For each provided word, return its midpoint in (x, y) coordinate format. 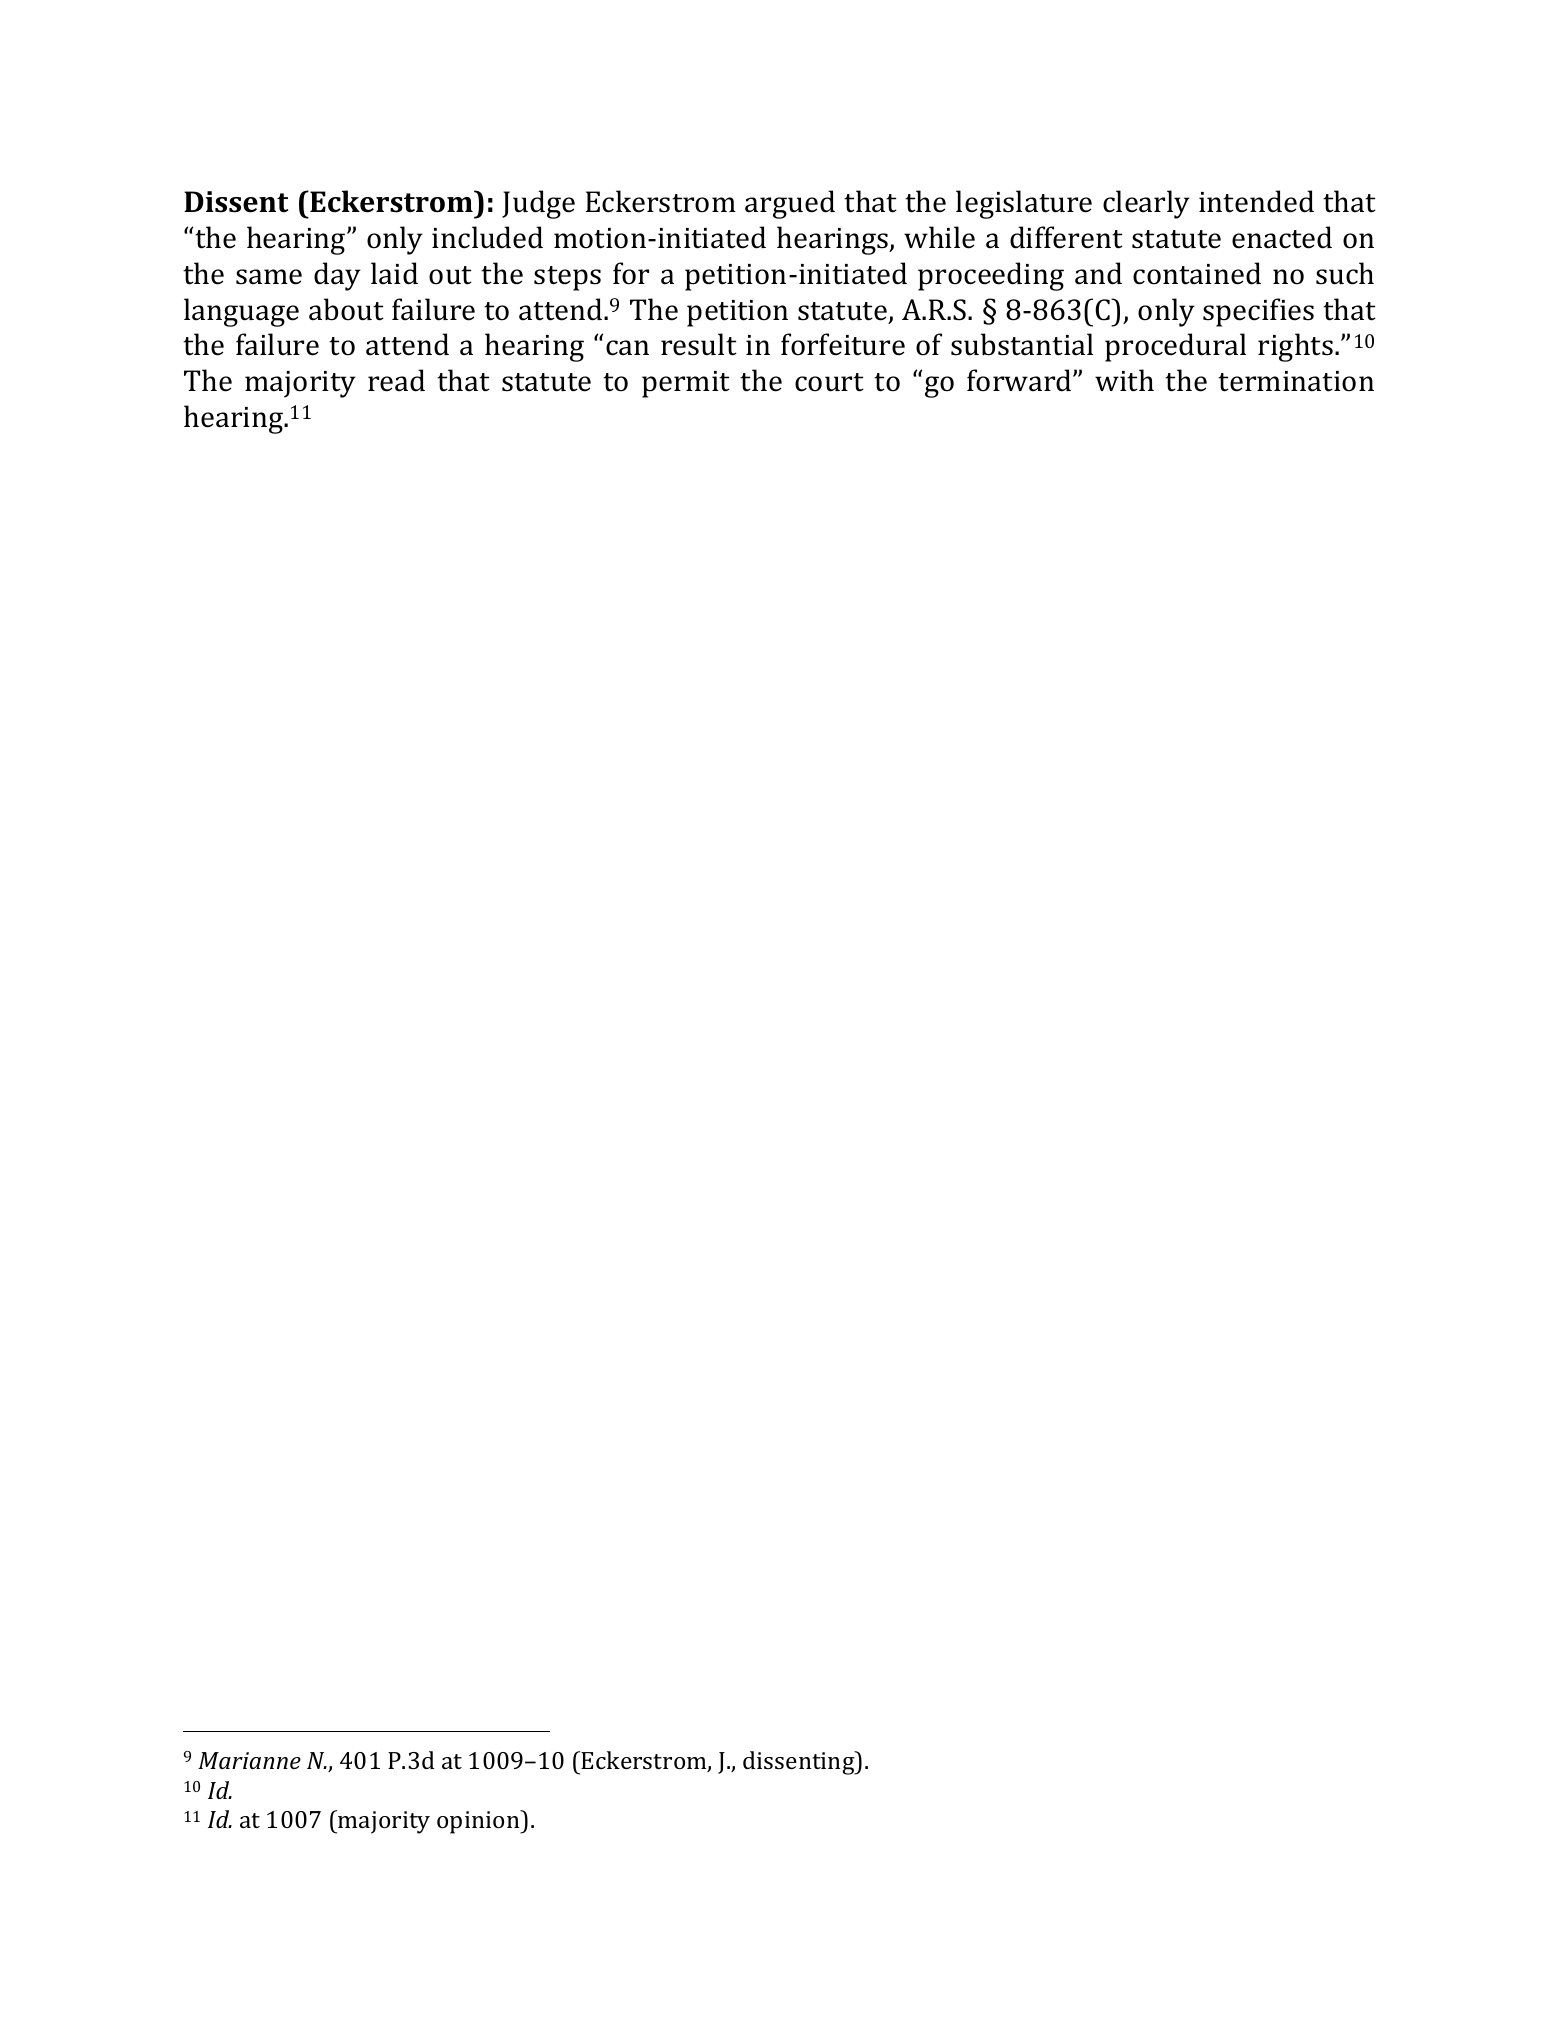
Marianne (249, 1760)
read (396, 380)
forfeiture (843, 344)
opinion (479, 1822)
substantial (1022, 344)
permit (686, 384)
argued (790, 204)
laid (394, 273)
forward (1020, 380)
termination (1296, 381)
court (829, 382)
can (627, 348)
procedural (1175, 347)
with (1124, 380)
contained (1197, 273)
